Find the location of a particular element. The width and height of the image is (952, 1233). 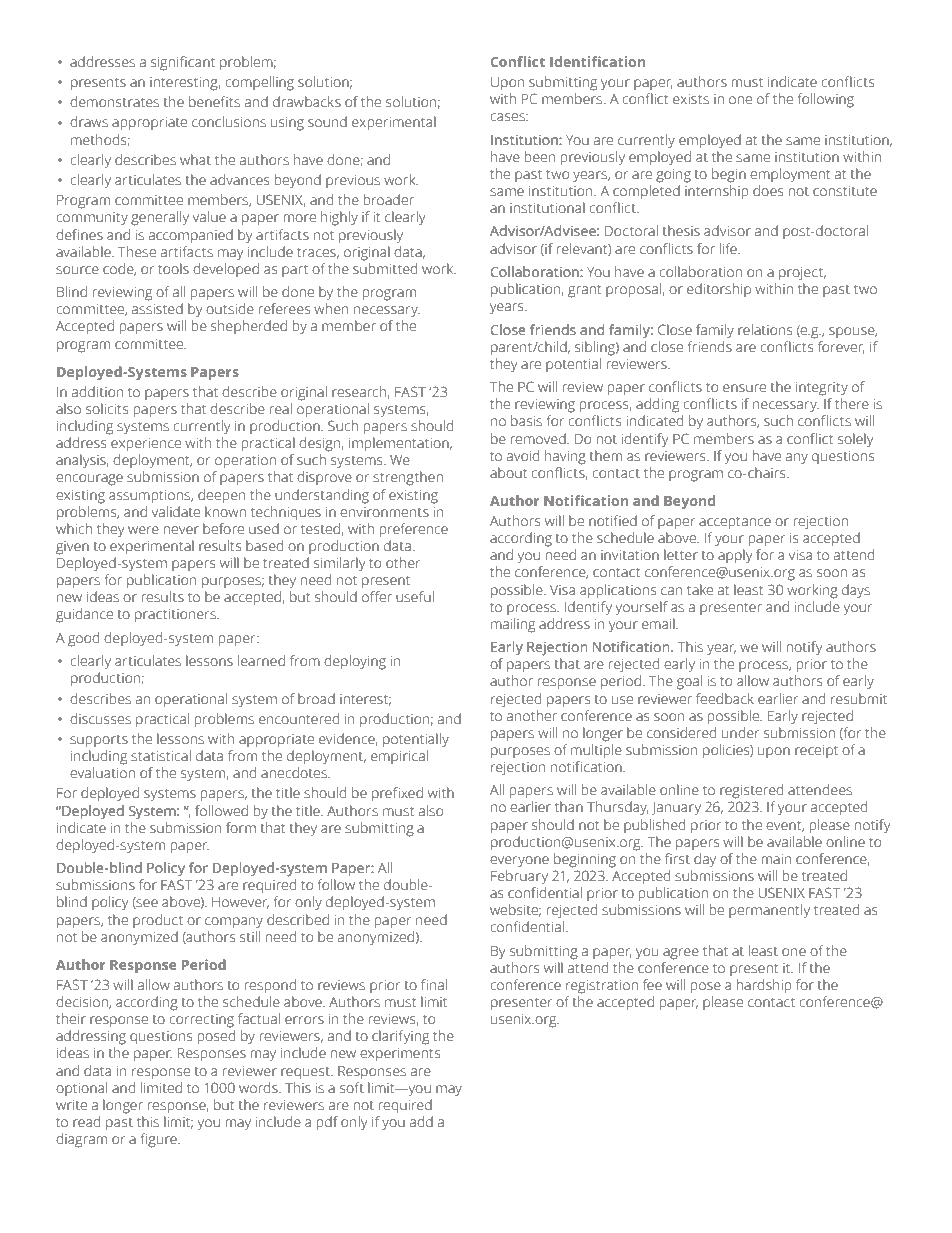

been is located at coordinates (540, 157).
